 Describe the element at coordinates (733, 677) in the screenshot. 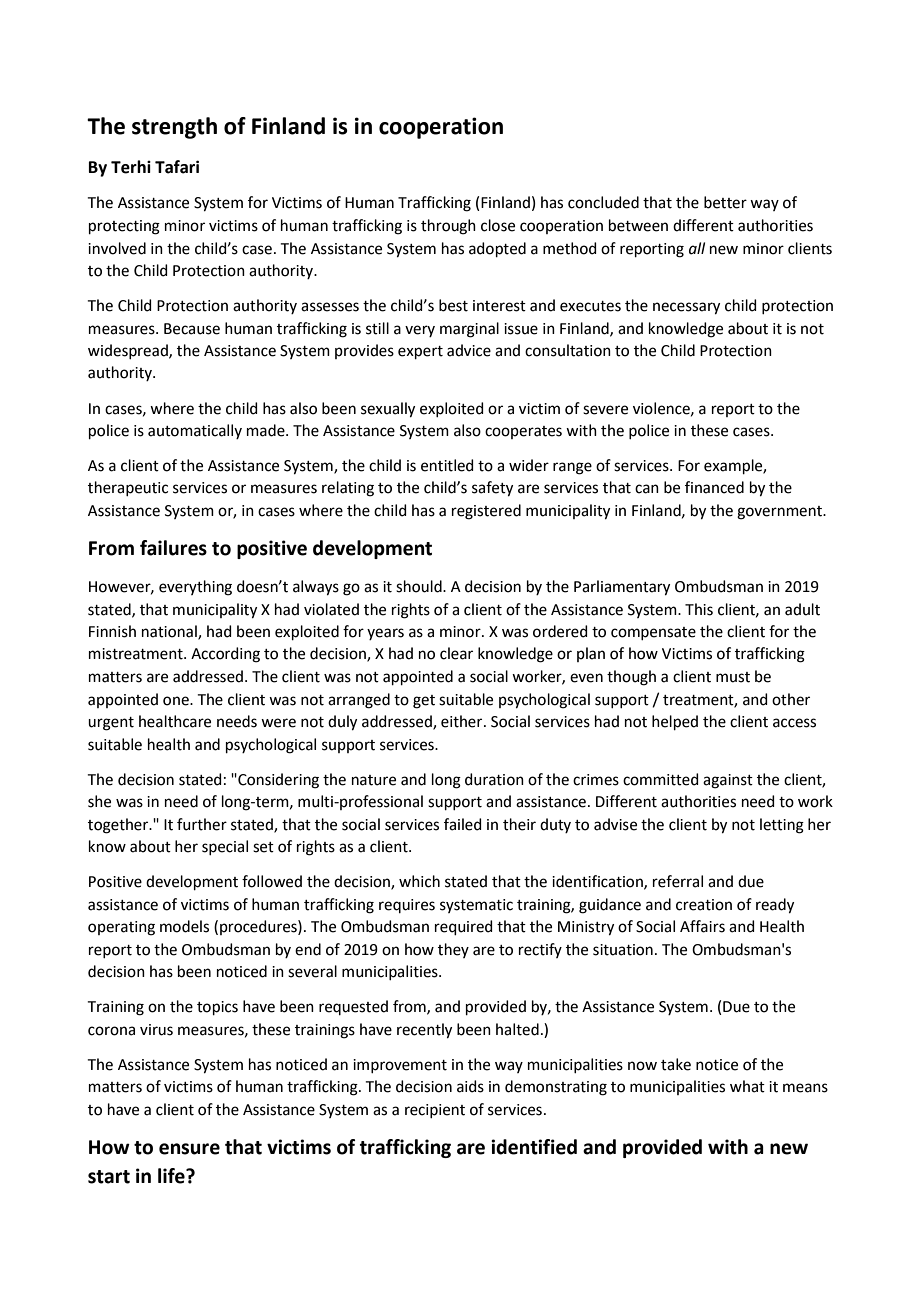

I see `must` at that location.
